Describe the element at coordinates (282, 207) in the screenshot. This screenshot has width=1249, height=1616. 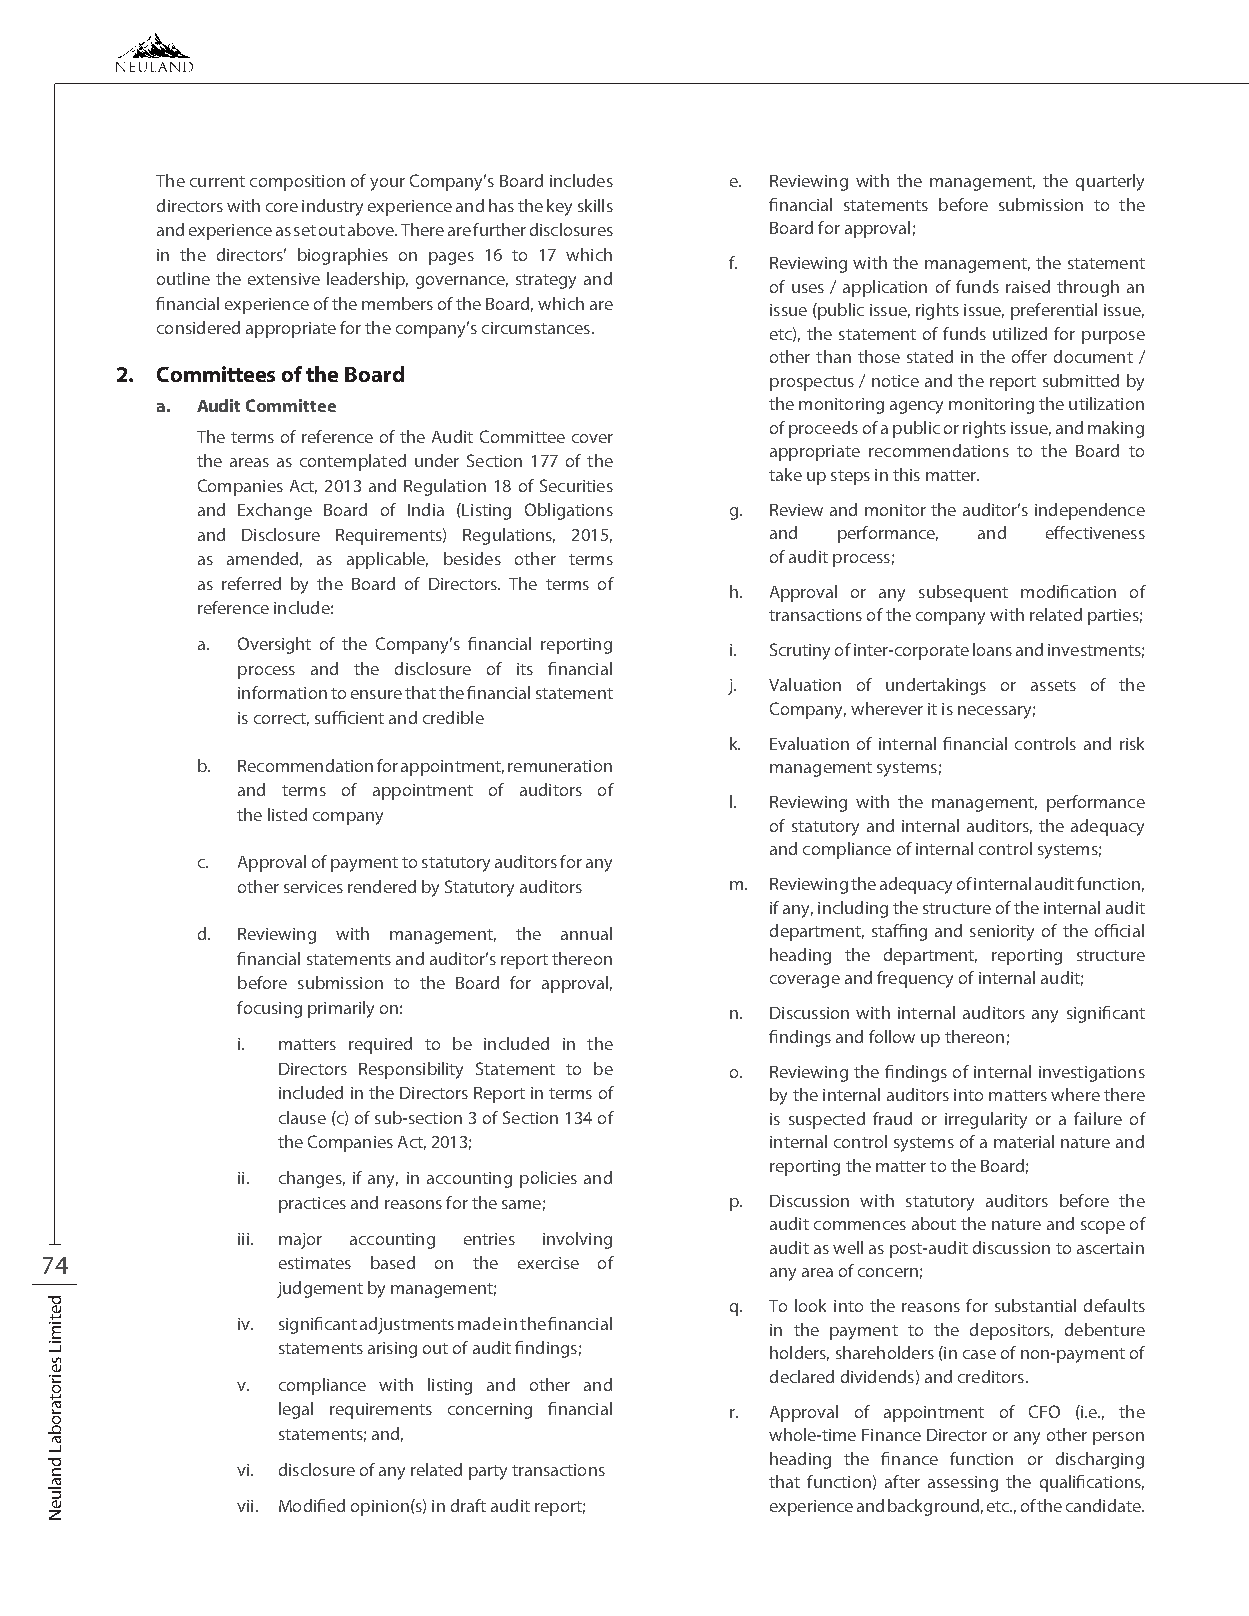
I see `core` at that location.
